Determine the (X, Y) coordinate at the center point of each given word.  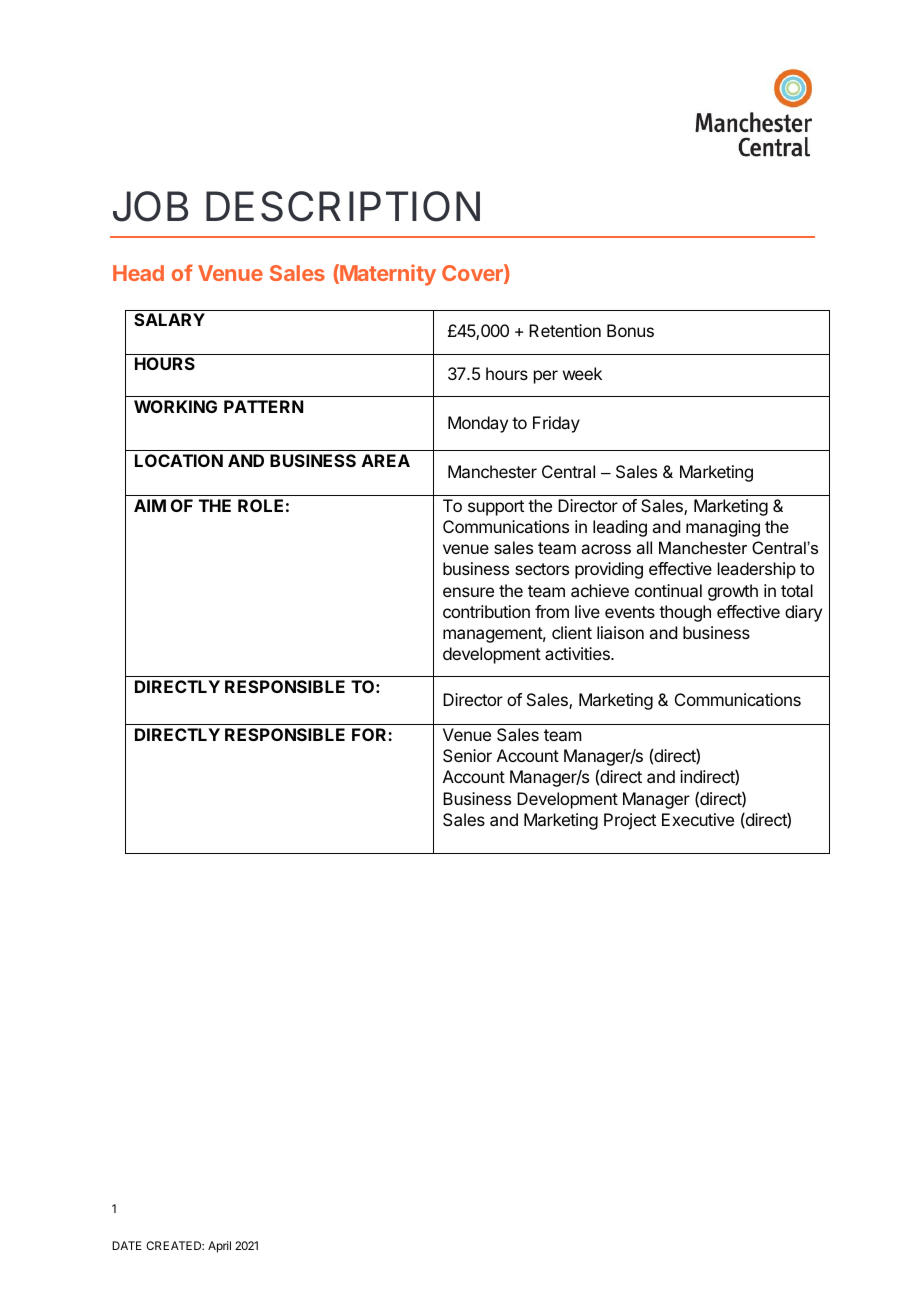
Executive (698, 819)
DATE (127, 1245)
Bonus (630, 330)
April (219, 1247)
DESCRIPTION (343, 206)
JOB (150, 206)
